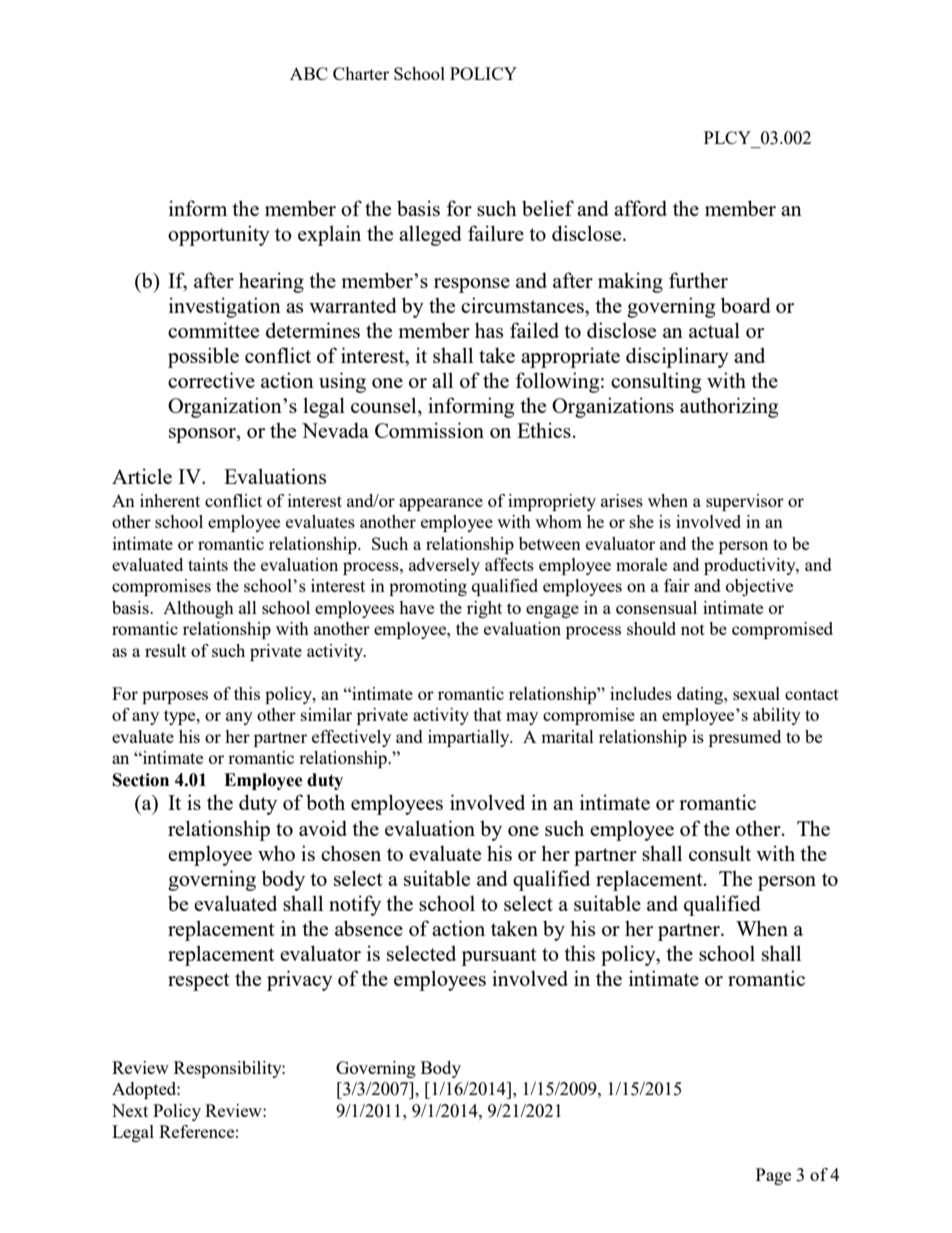 This screenshot has width=952, height=1233. I want to click on authorizing, so click(729, 407).
